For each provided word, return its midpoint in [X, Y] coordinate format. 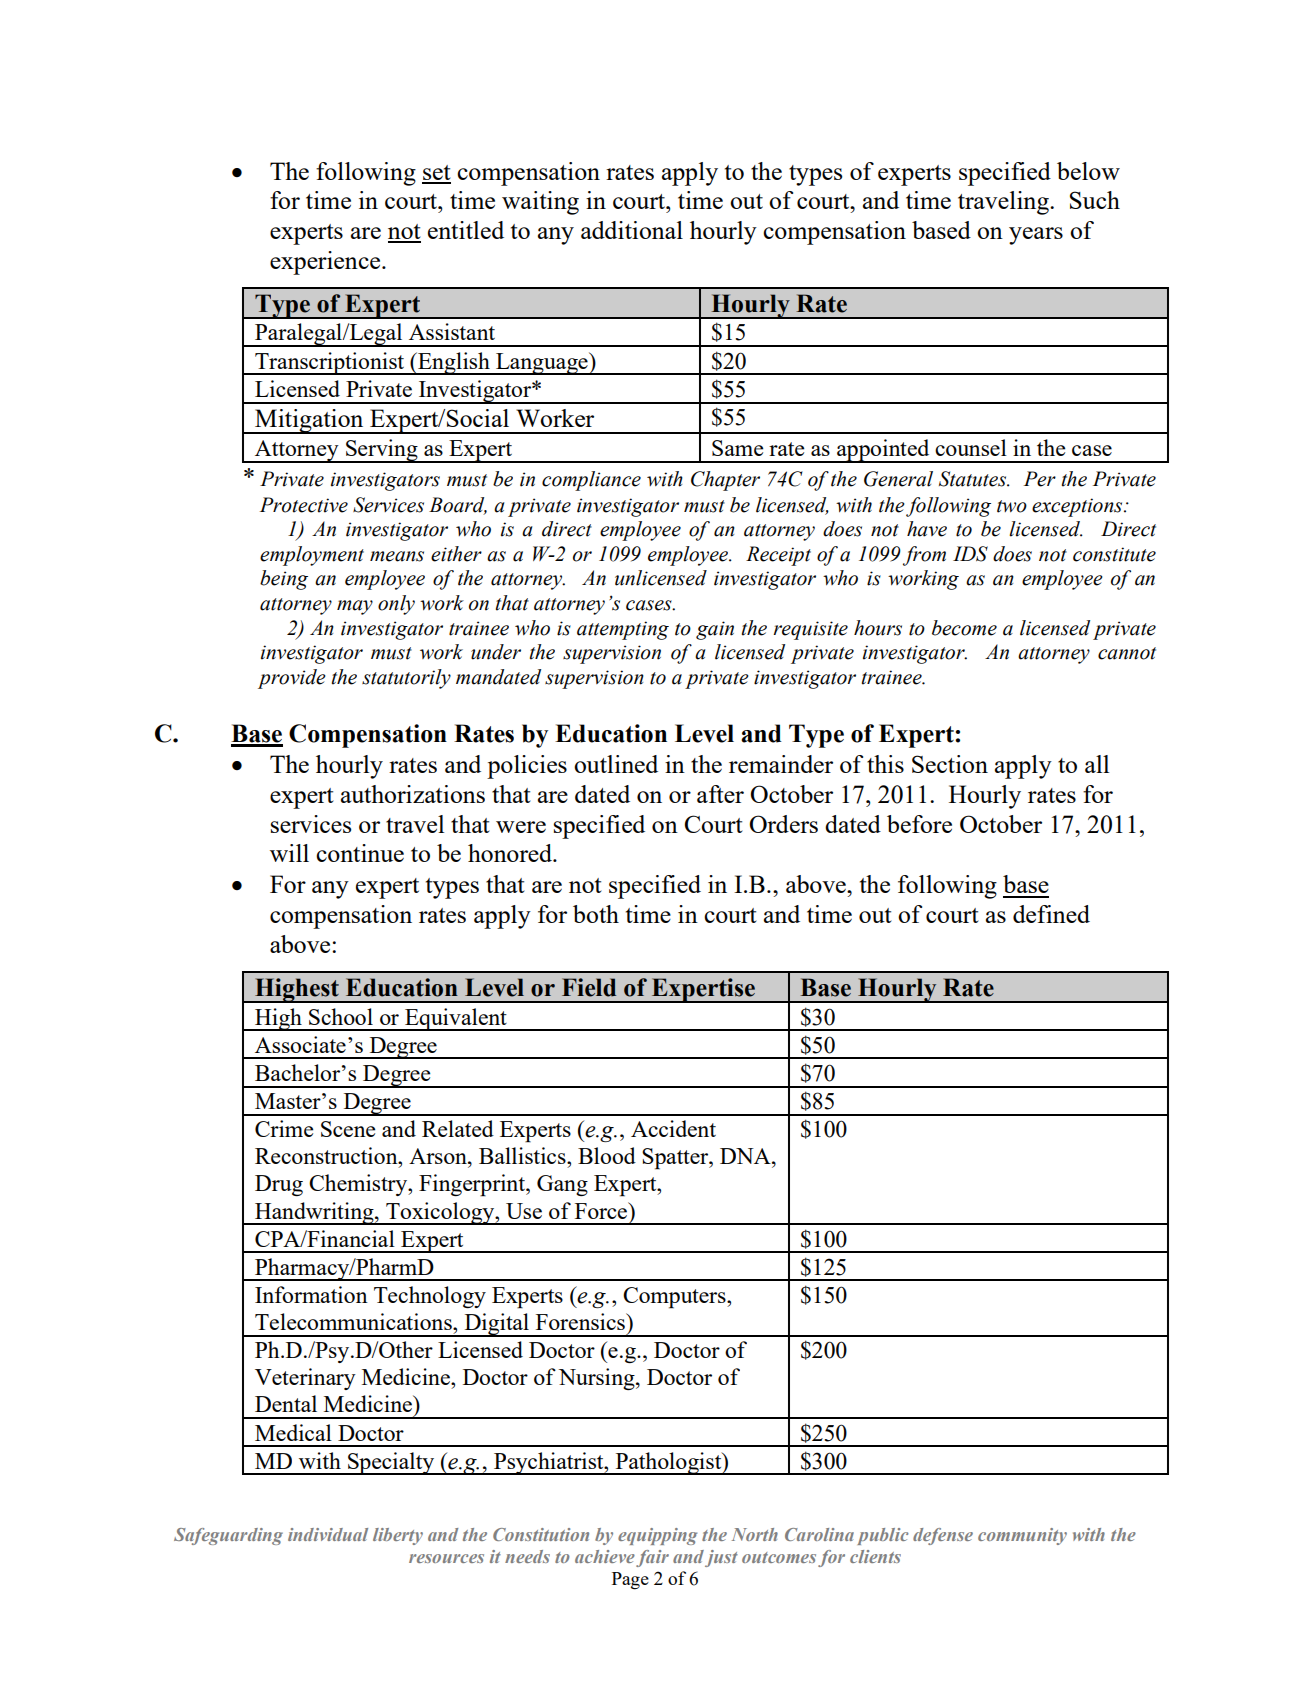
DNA [746, 1156]
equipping [657, 1536]
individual [328, 1534]
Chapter [725, 481]
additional [632, 230]
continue [360, 853]
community [1022, 1536]
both [596, 914]
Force [602, 1210]
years [1036, 236]
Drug [279, 1185]
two [1012, 506]
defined [1051, 914]
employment [312, 556]
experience [326, 263]
